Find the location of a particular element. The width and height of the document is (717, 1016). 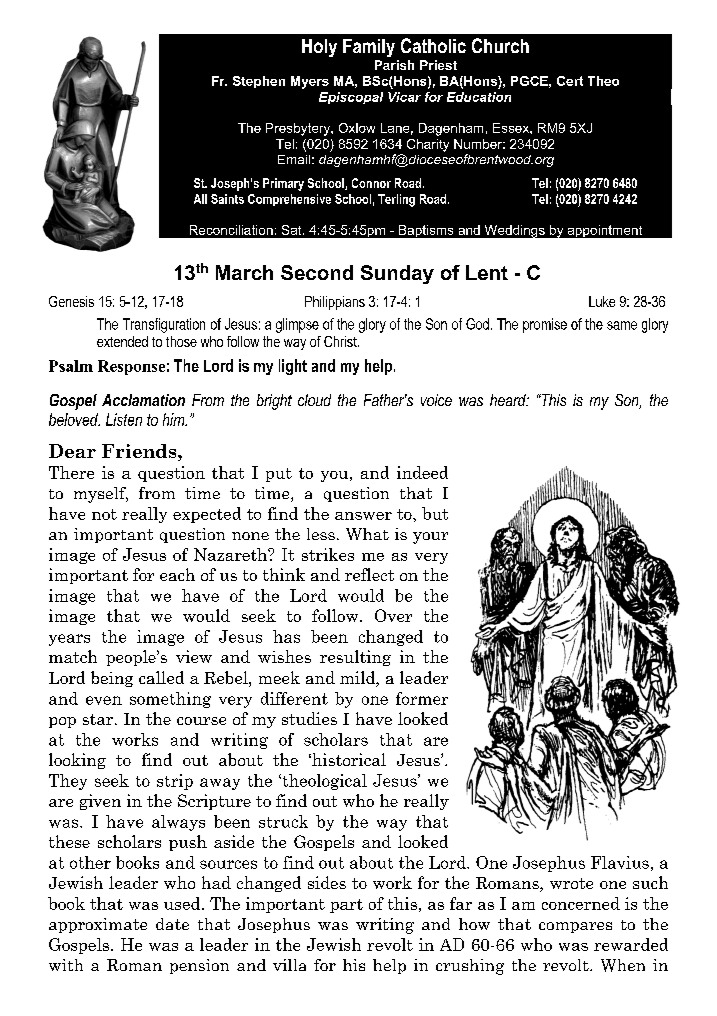

but is located at coordinates (435, 513).
